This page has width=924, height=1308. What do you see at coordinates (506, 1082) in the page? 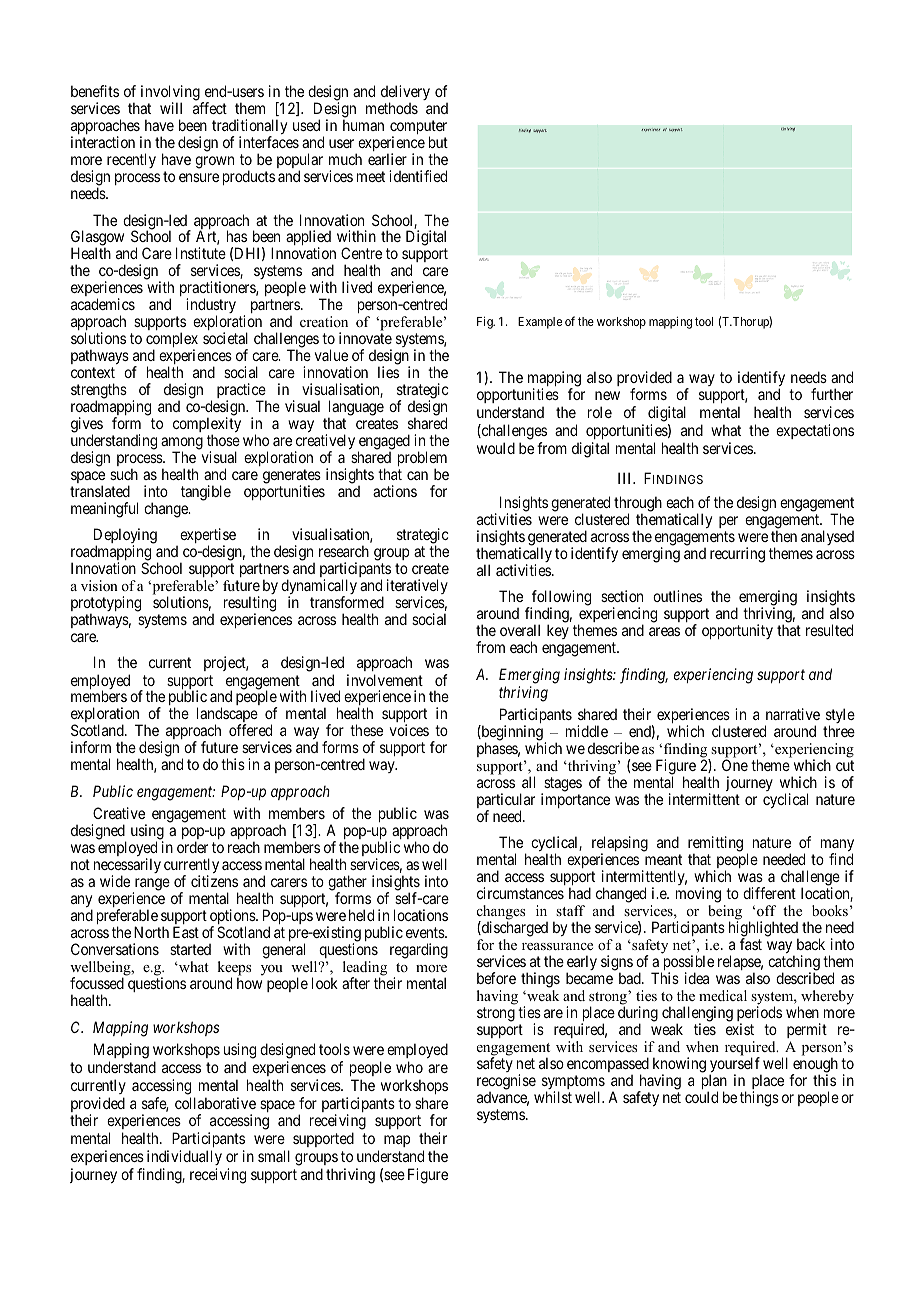
I see `recognise` at bounding box center [506, 1082].
